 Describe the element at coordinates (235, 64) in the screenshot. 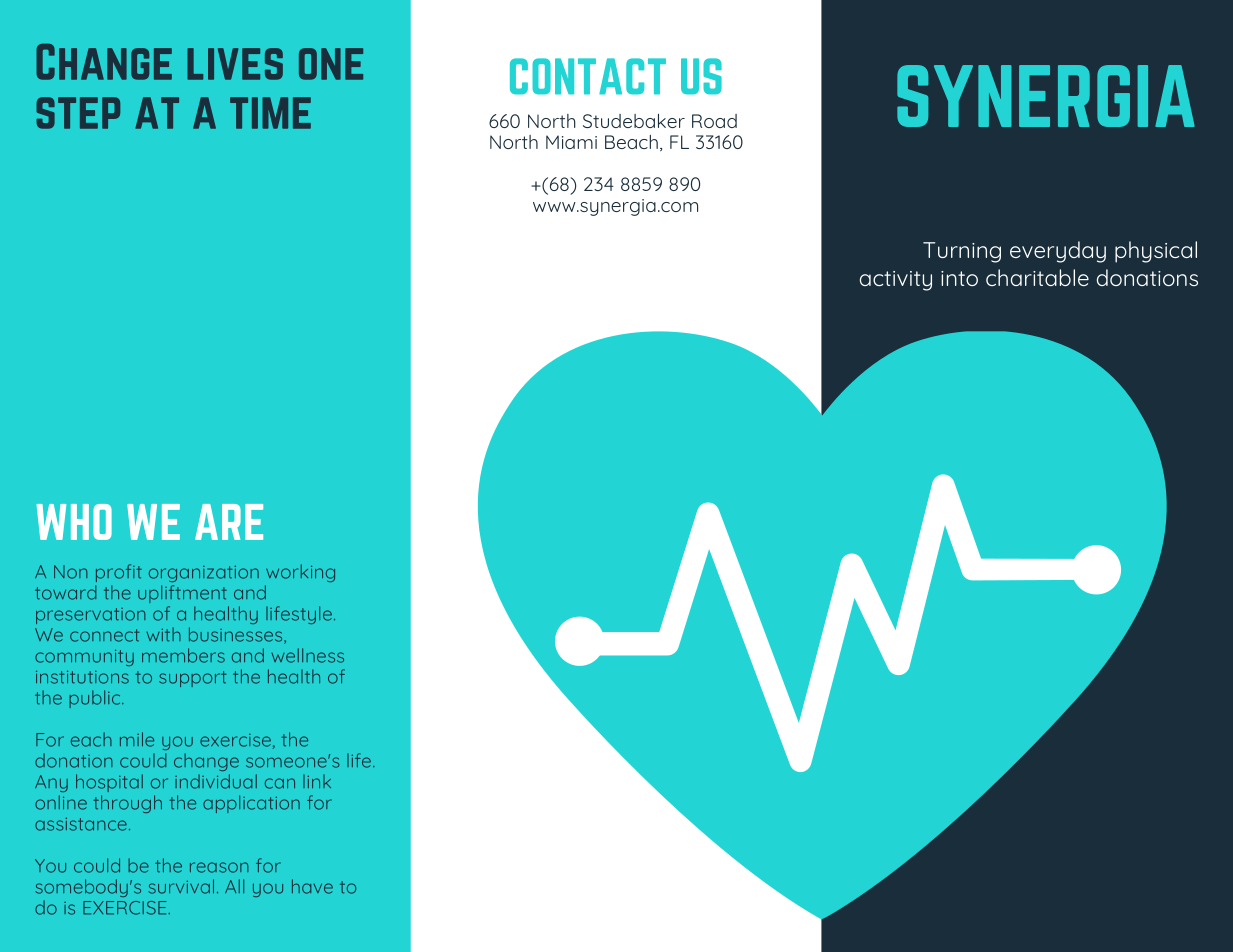

I see `lives` at that location.
